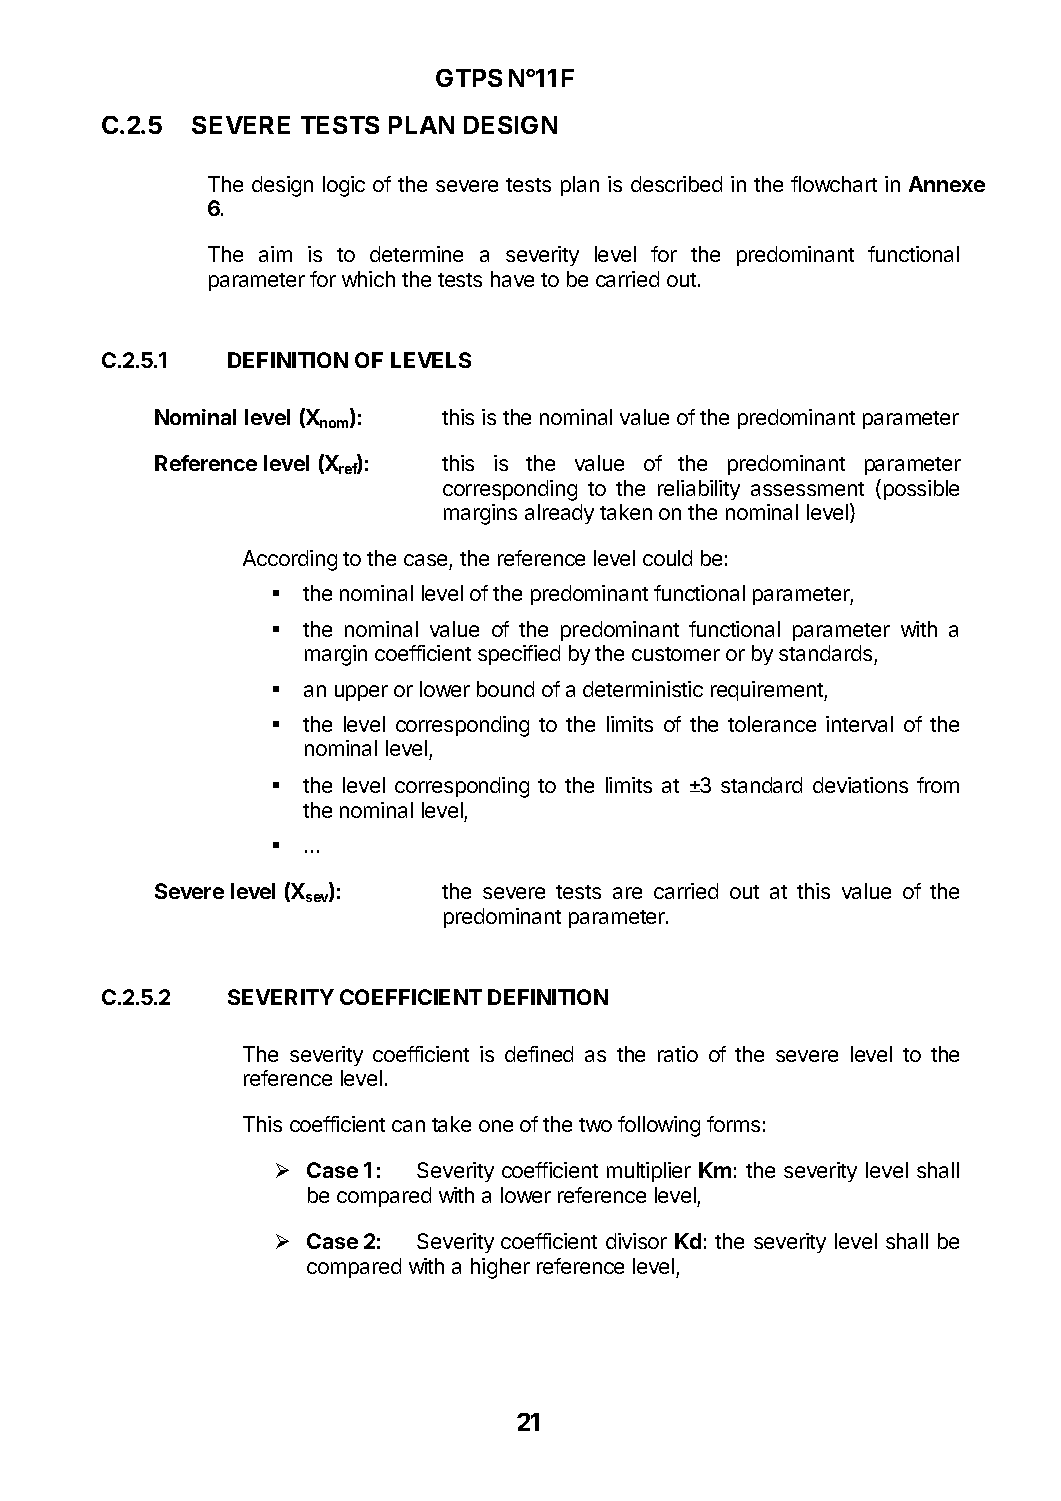 The height and width of the screenshot is (1501, 1061). What do you see at coordinates (500, 1268) in the screenshot?
I see `higher` at bounding box center [500, 1268].
